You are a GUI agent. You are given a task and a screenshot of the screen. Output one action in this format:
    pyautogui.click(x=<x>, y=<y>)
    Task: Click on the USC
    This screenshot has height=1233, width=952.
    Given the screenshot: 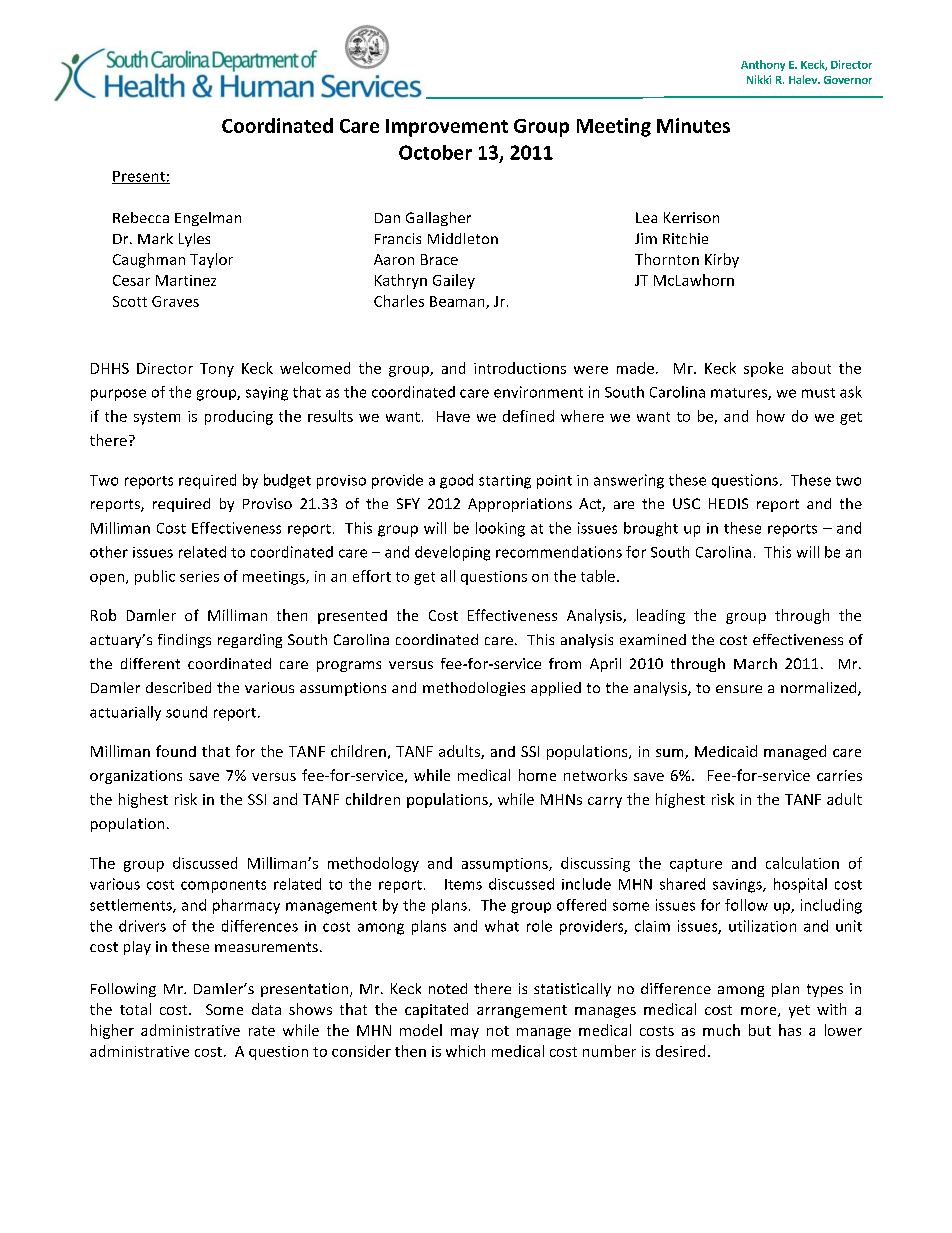 What is the action you would take?
    pyautogui.click(x=686, y=503)
